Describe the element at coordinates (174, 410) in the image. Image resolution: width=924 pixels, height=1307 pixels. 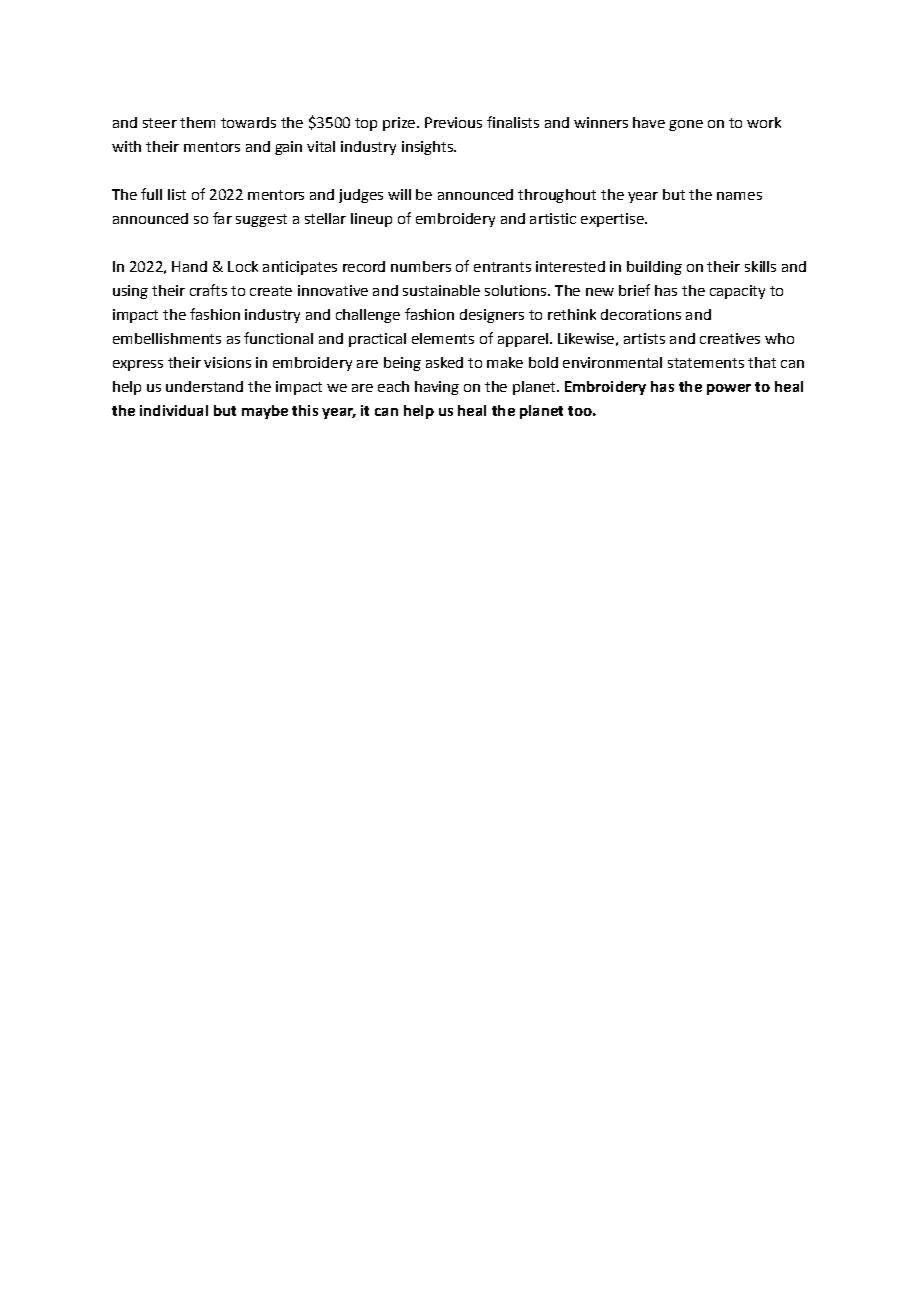
I see `individual` at that location.
